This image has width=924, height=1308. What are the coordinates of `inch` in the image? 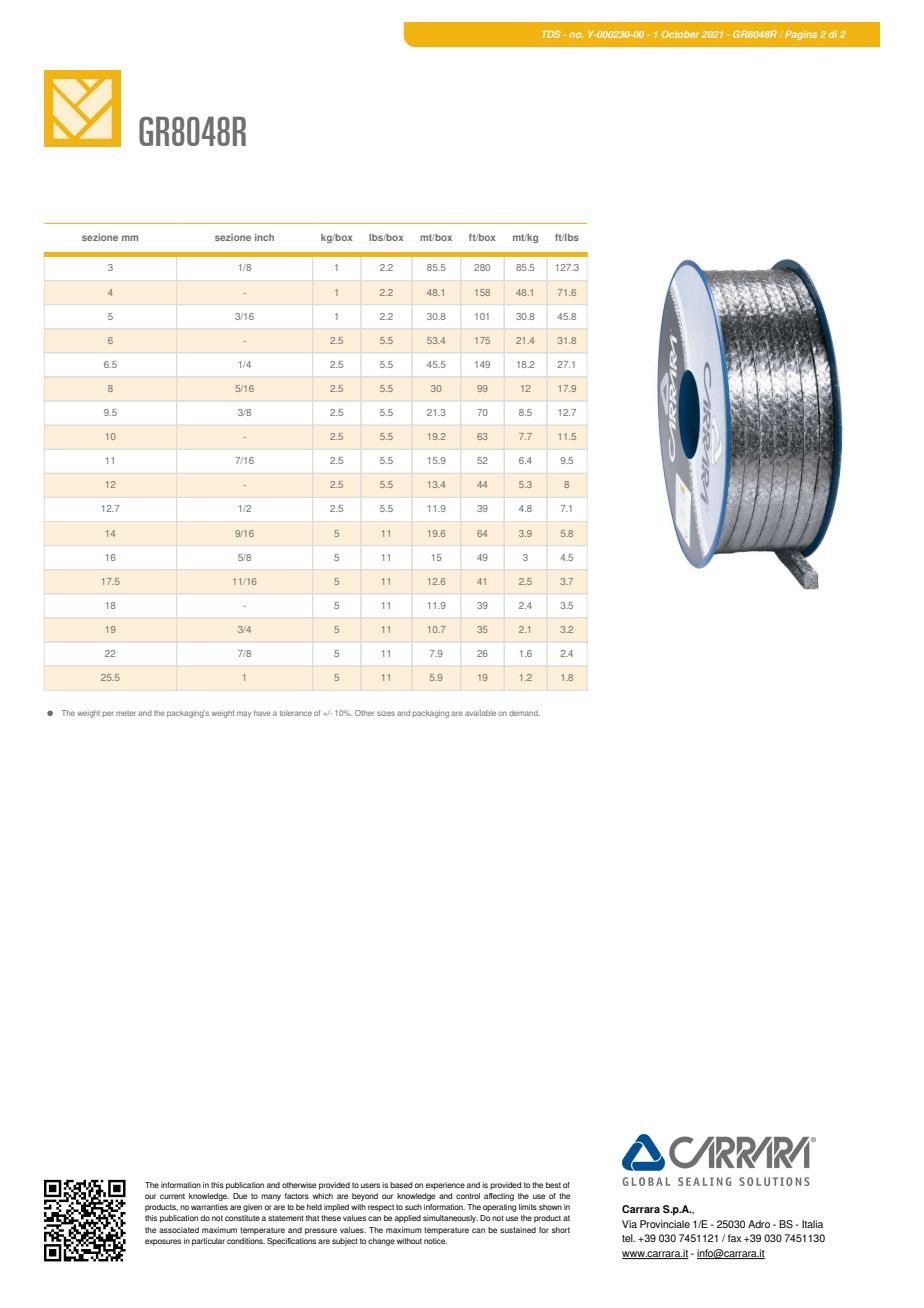 It's located at (264, 237).
